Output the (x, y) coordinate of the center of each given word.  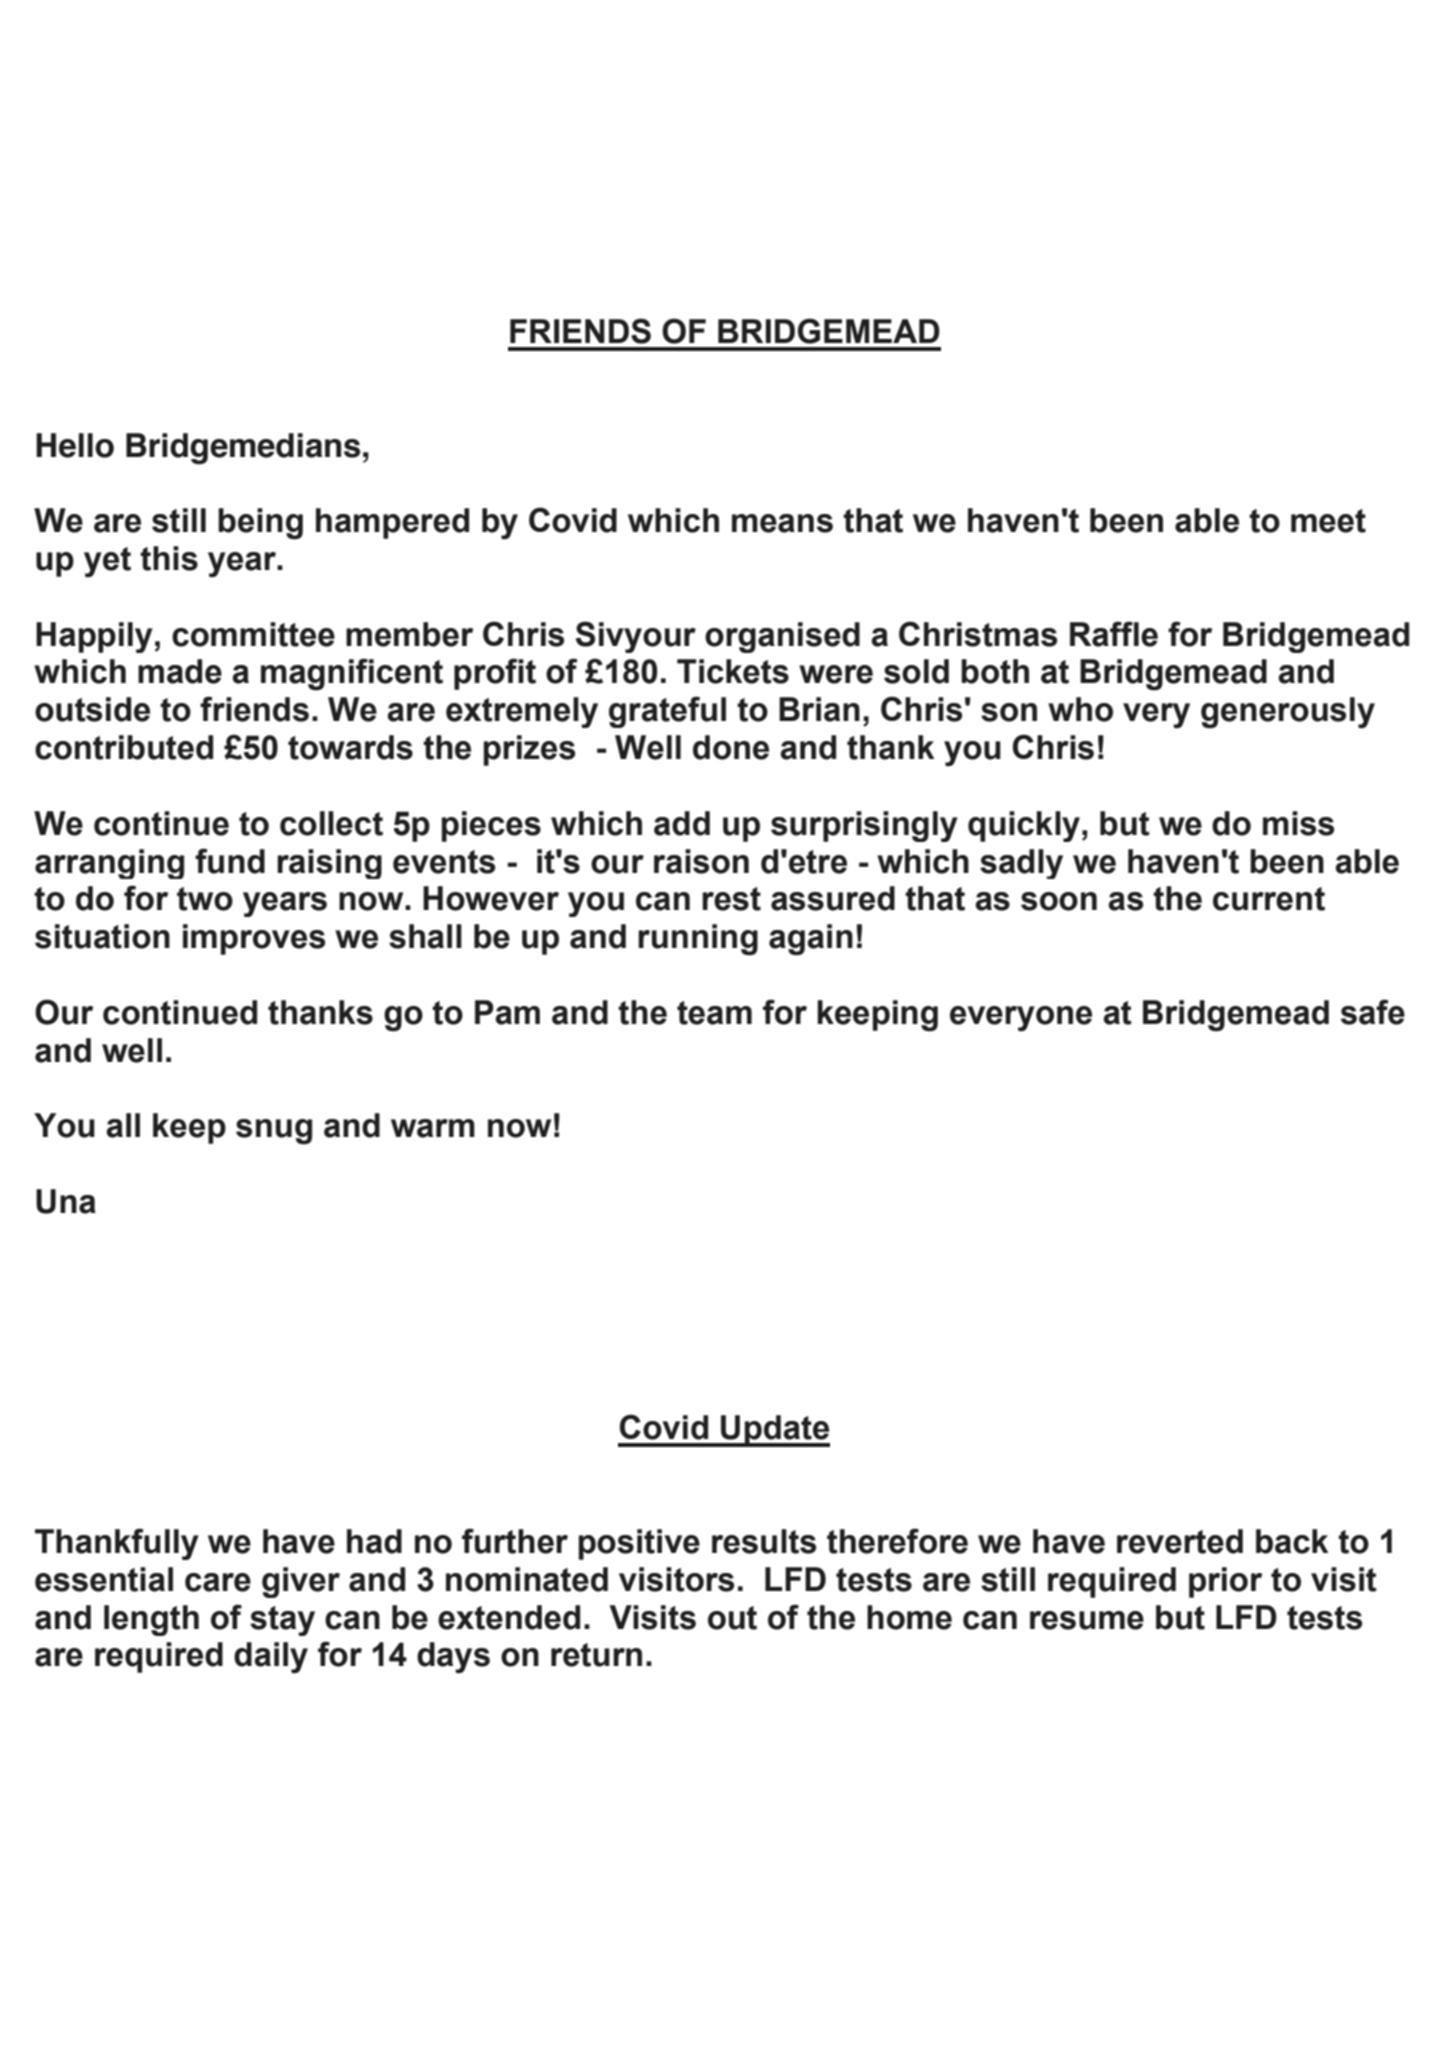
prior (1225, 1582)
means (782, 523)
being (260, 524)
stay (282, 1621)
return (596, 1655)
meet (1328, 521)
